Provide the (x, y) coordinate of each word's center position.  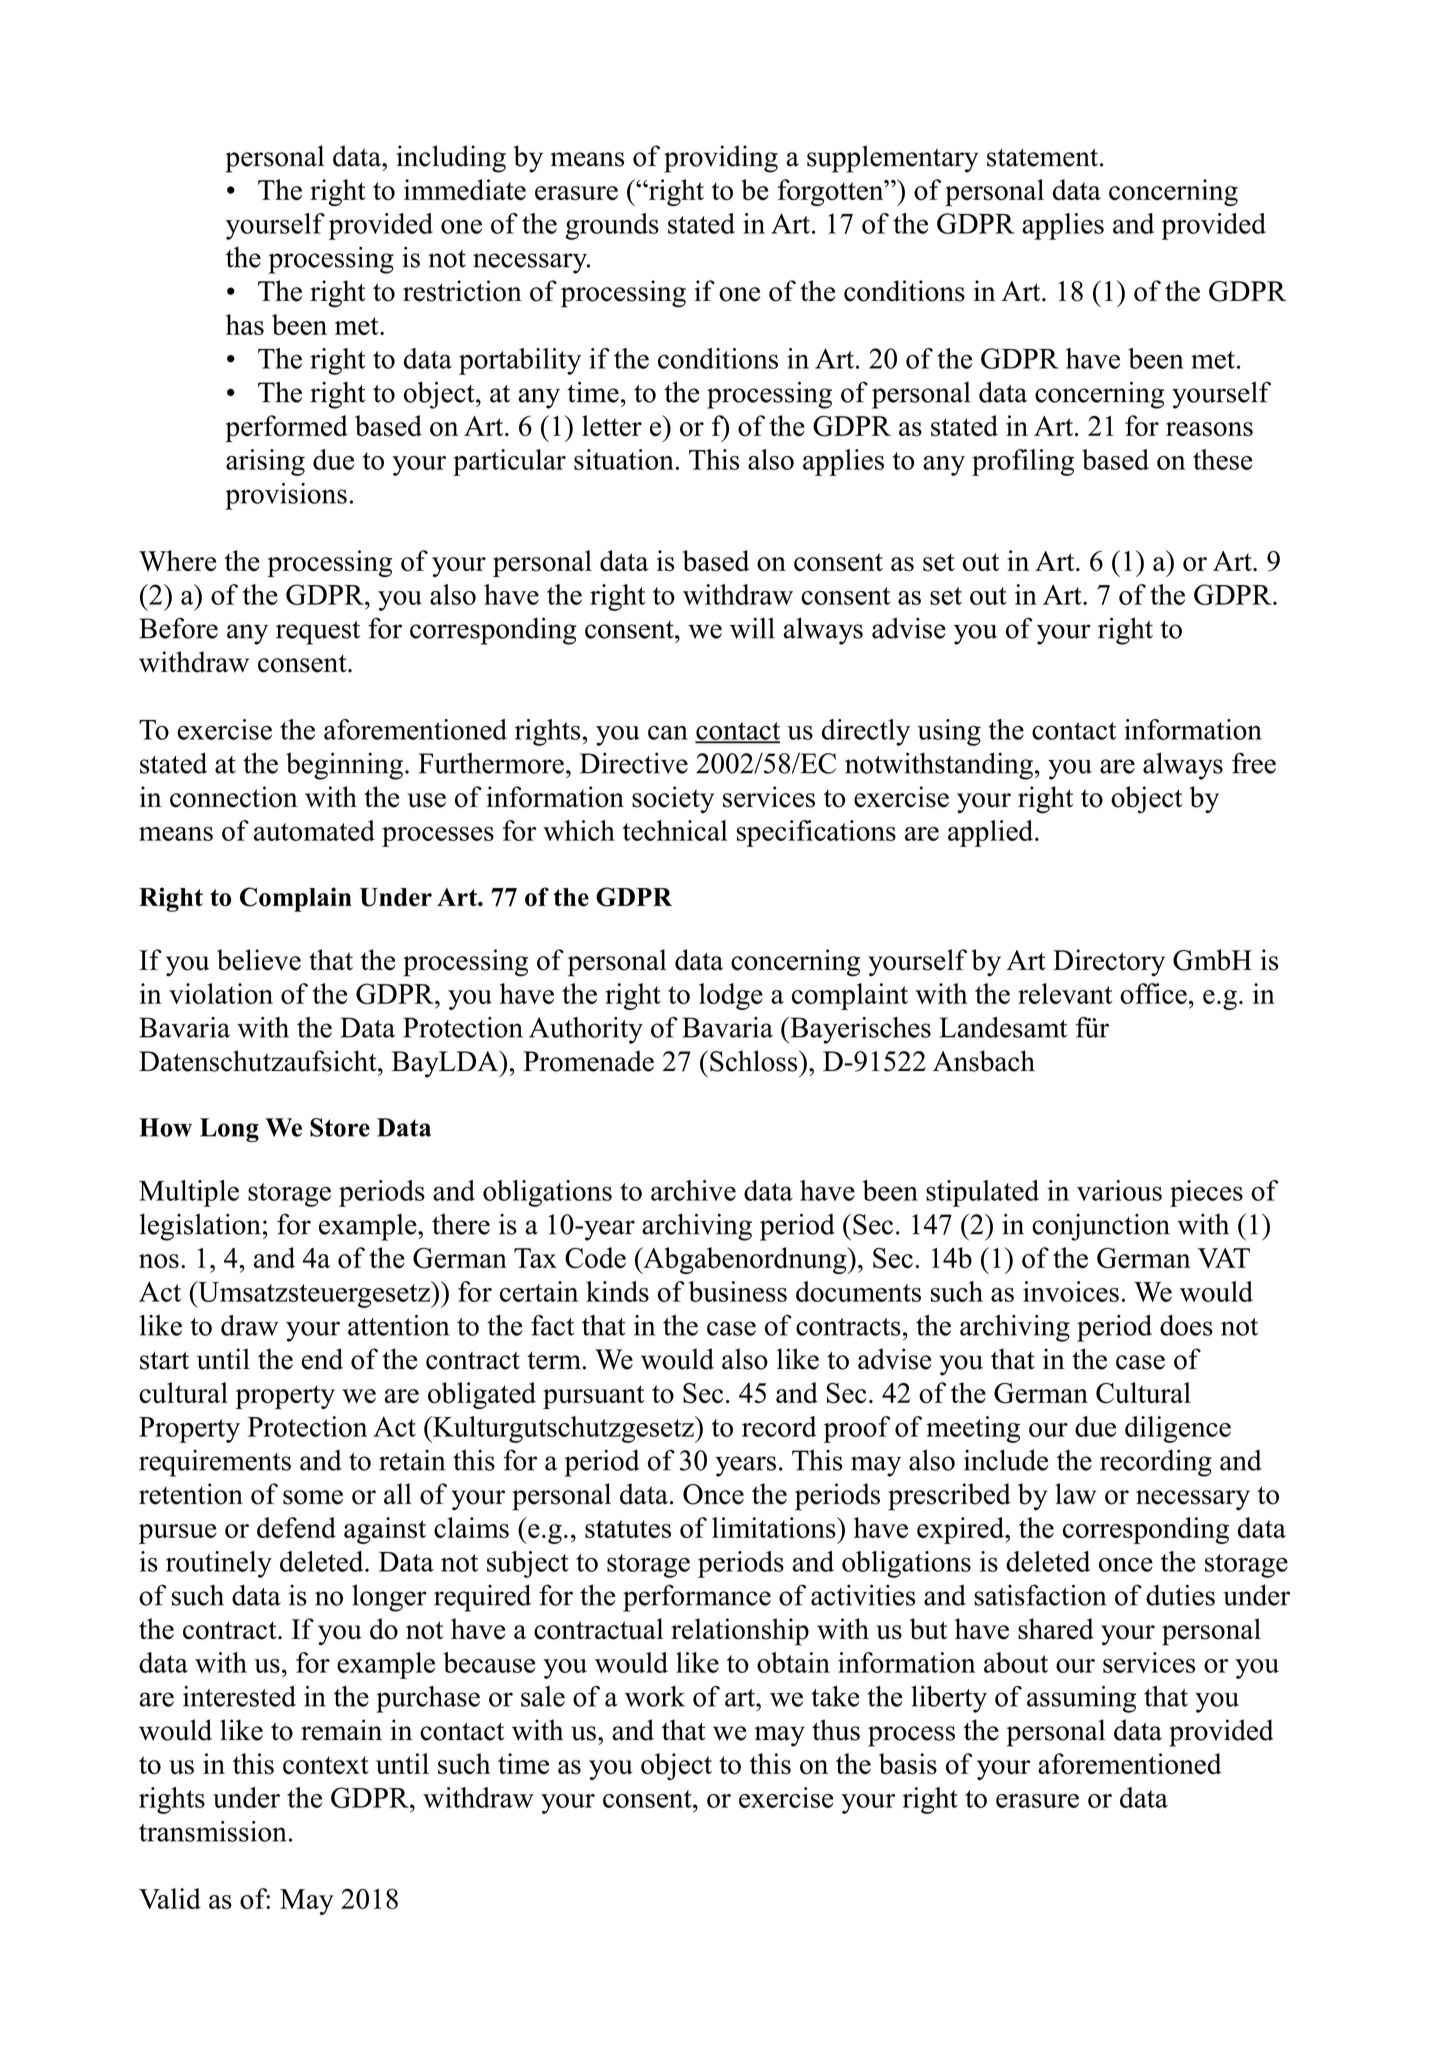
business (738, 1291)
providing (721, 159)
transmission (213, 1831)
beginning (344, 766)
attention (398, 1325)
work (655, 1696)
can (668, 732)
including (451, 159)
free (1254, 763)
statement (1044, 157)
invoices (1071, 1291)
